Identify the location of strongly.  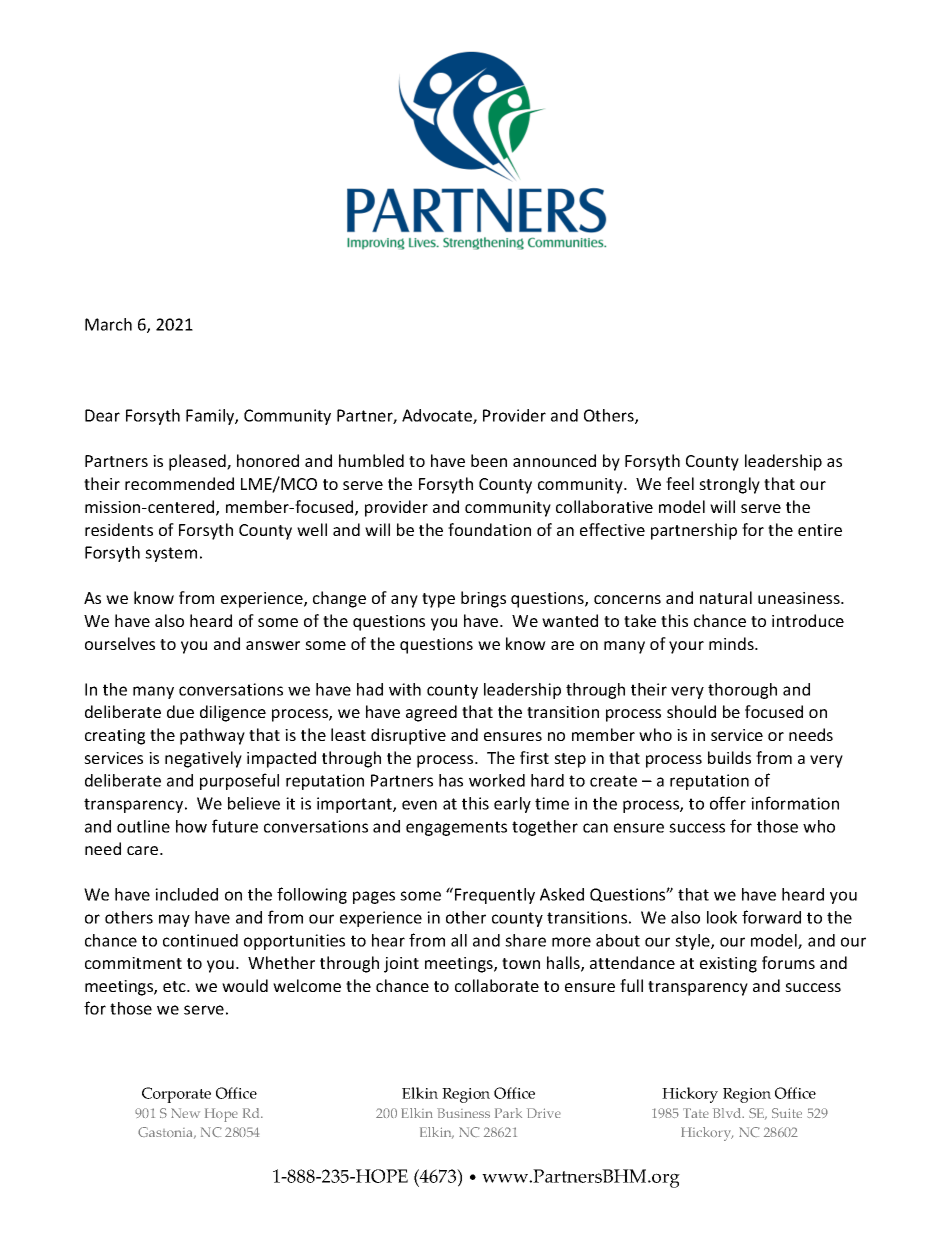
(729, 485).
